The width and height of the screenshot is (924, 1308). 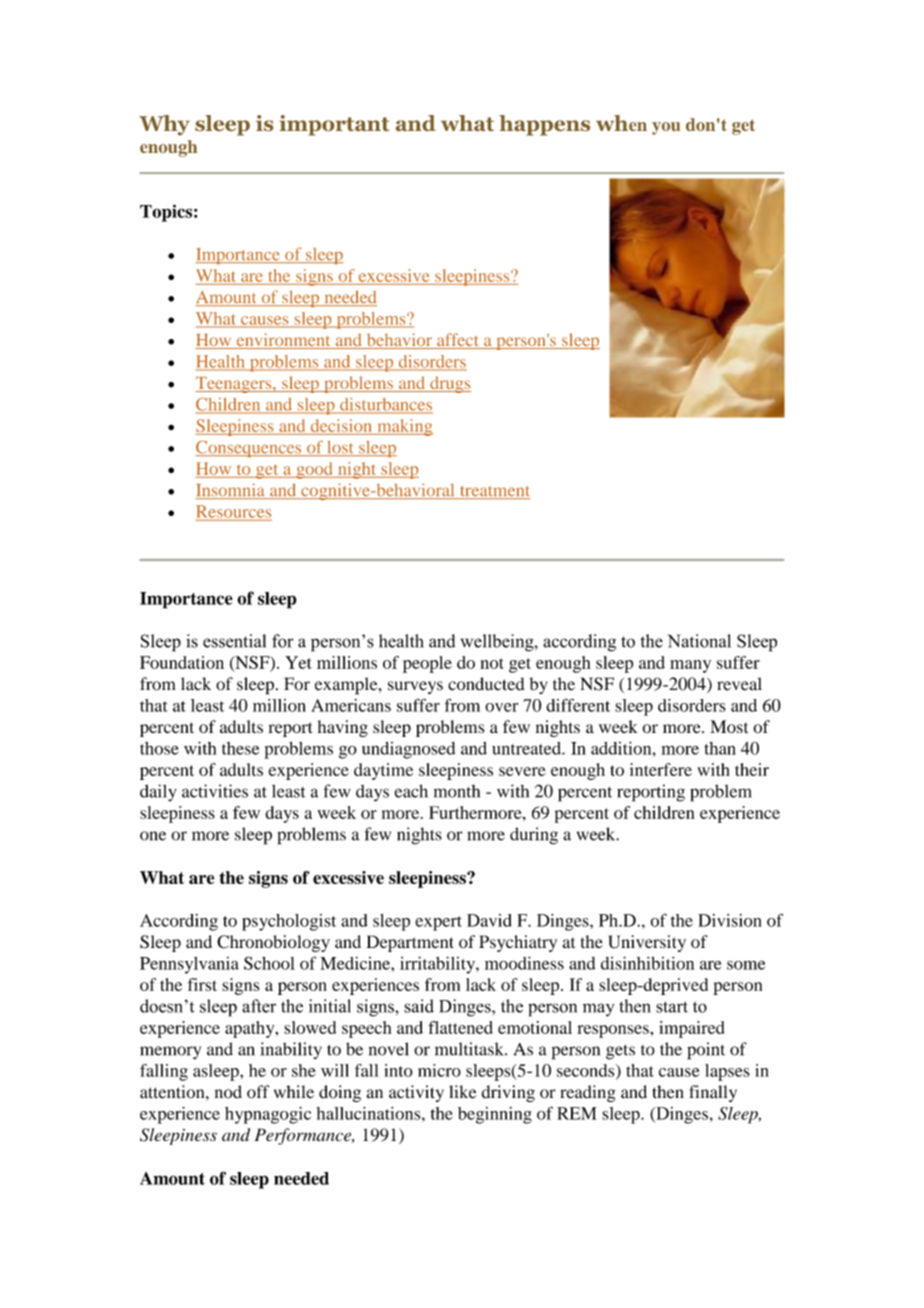 What do you see at coordinates (661, 769) in the screenshot?
I see `interfere` at bounding box center [661, 769].
